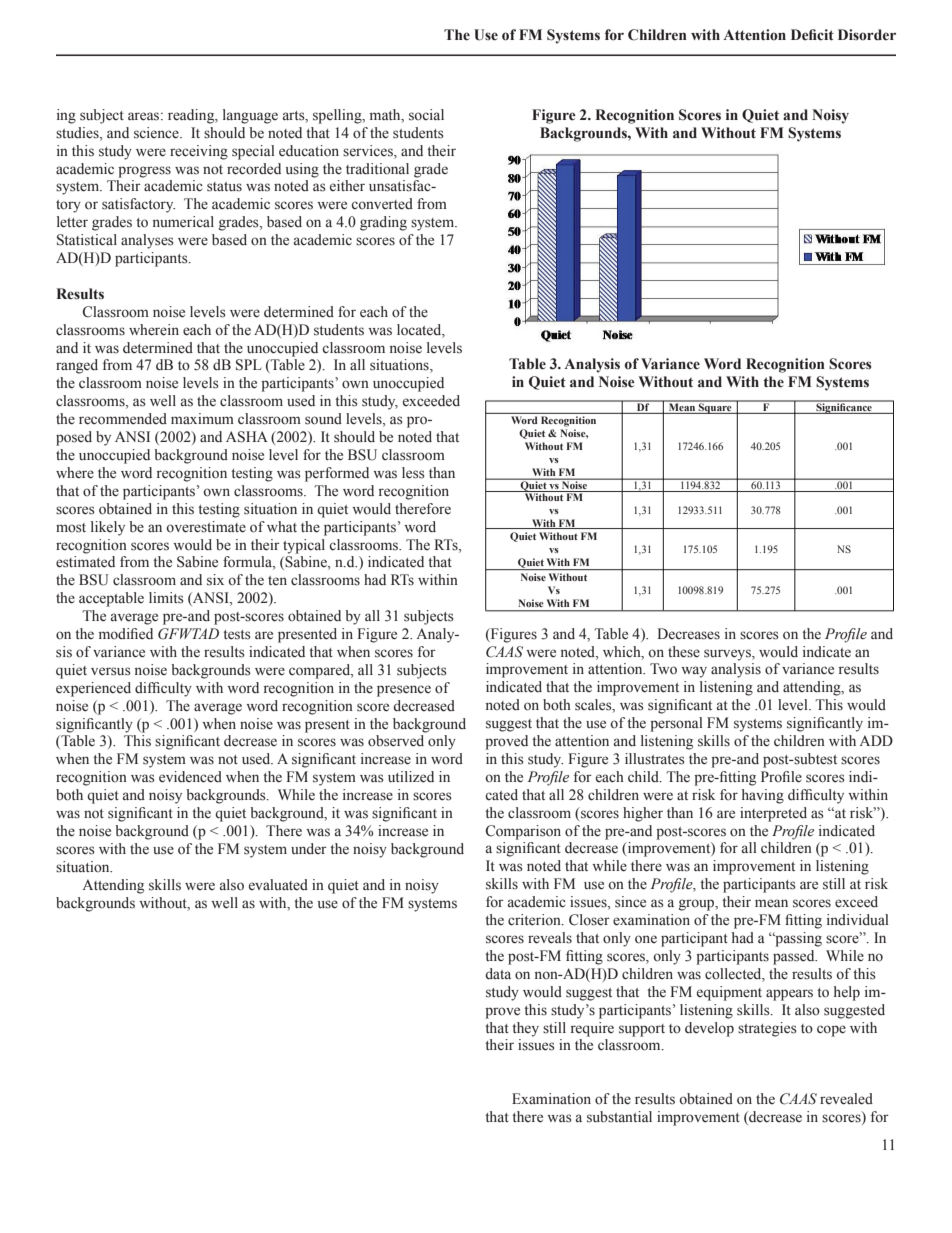 This screenshot has height=1233, width=952. I want to click on less, so click(413, 473).
